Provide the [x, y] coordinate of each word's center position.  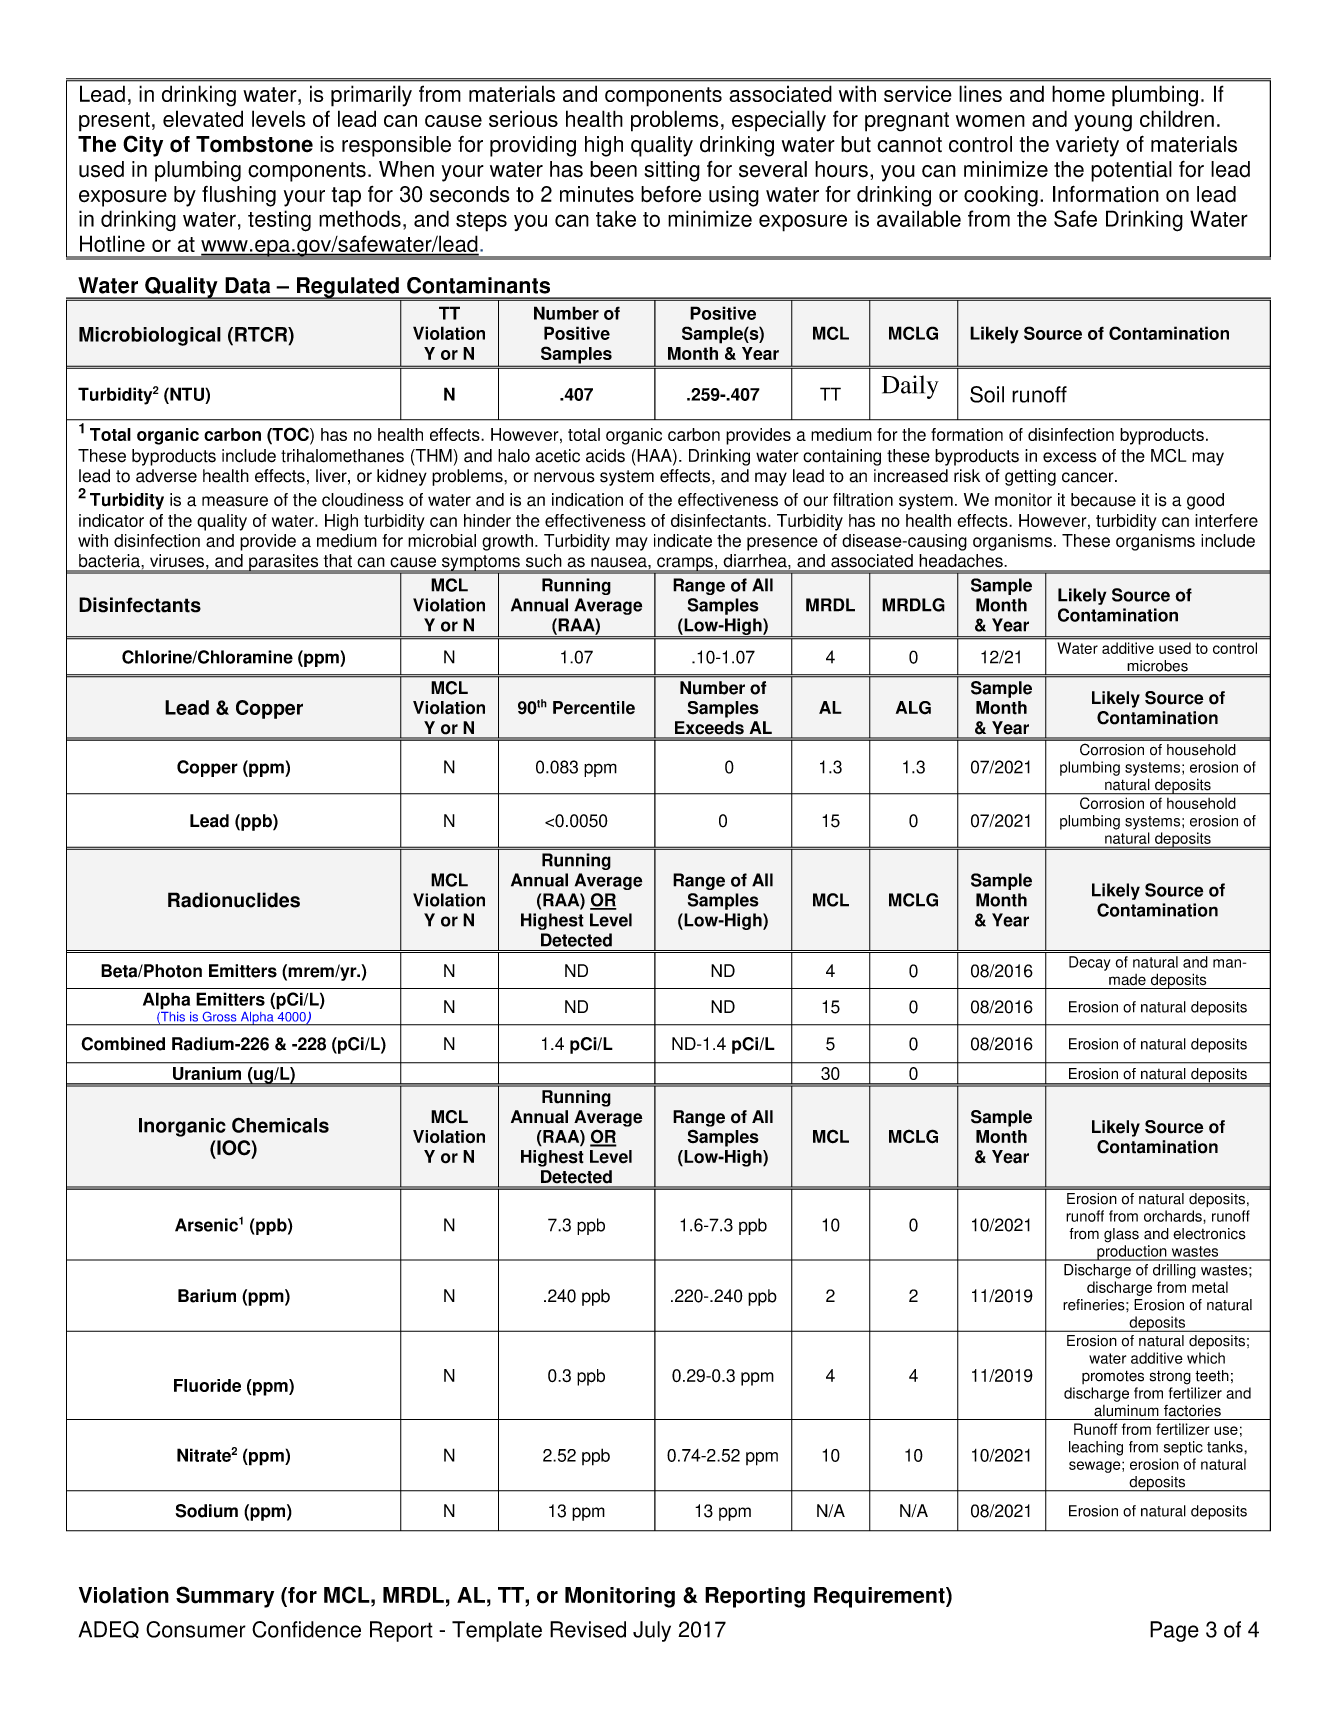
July [652, 1631]
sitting [672, 171]
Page [1174, 1631]
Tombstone [254, 144]
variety [1087, 146]
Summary [225, 1597]
